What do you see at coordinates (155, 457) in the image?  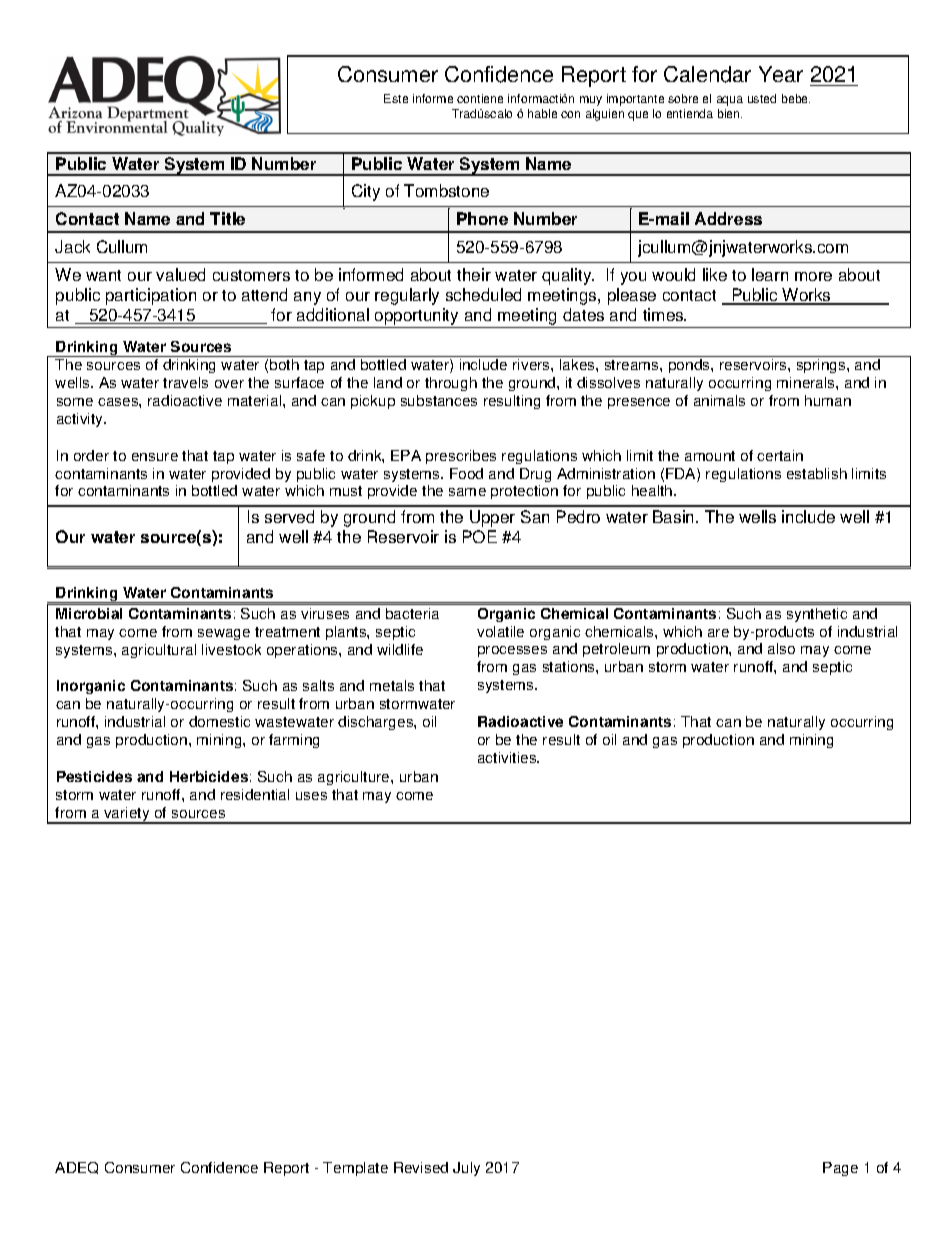 I see `ensure` at bounding box center [155, 457].
